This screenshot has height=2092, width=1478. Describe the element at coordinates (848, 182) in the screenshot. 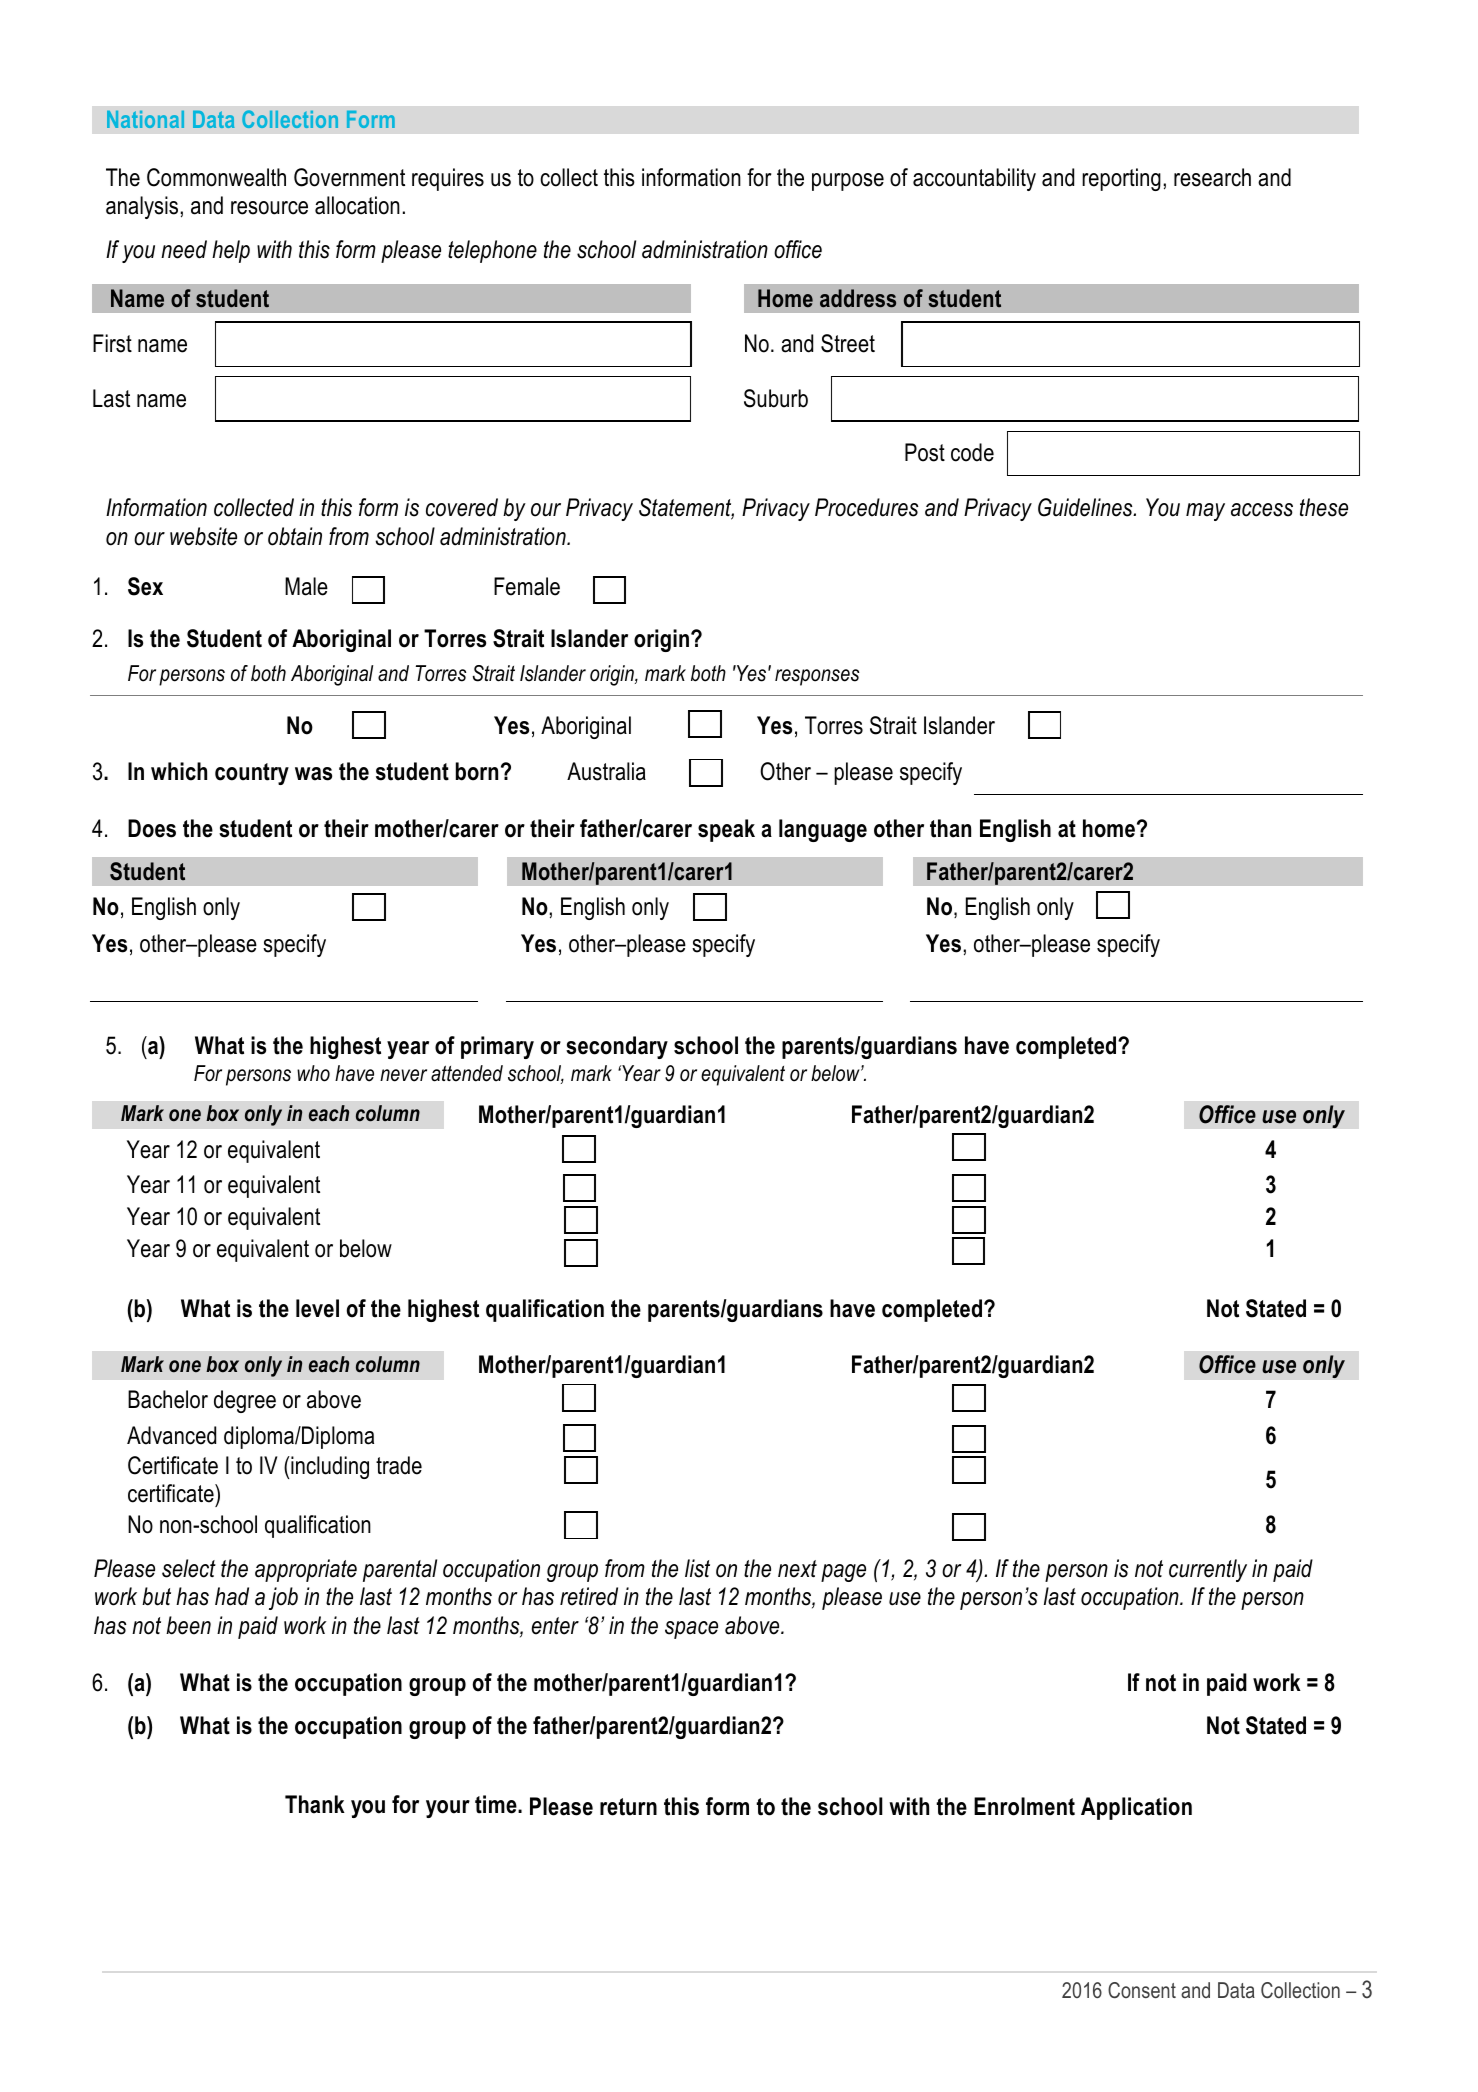

I see `purpose` at that location.
